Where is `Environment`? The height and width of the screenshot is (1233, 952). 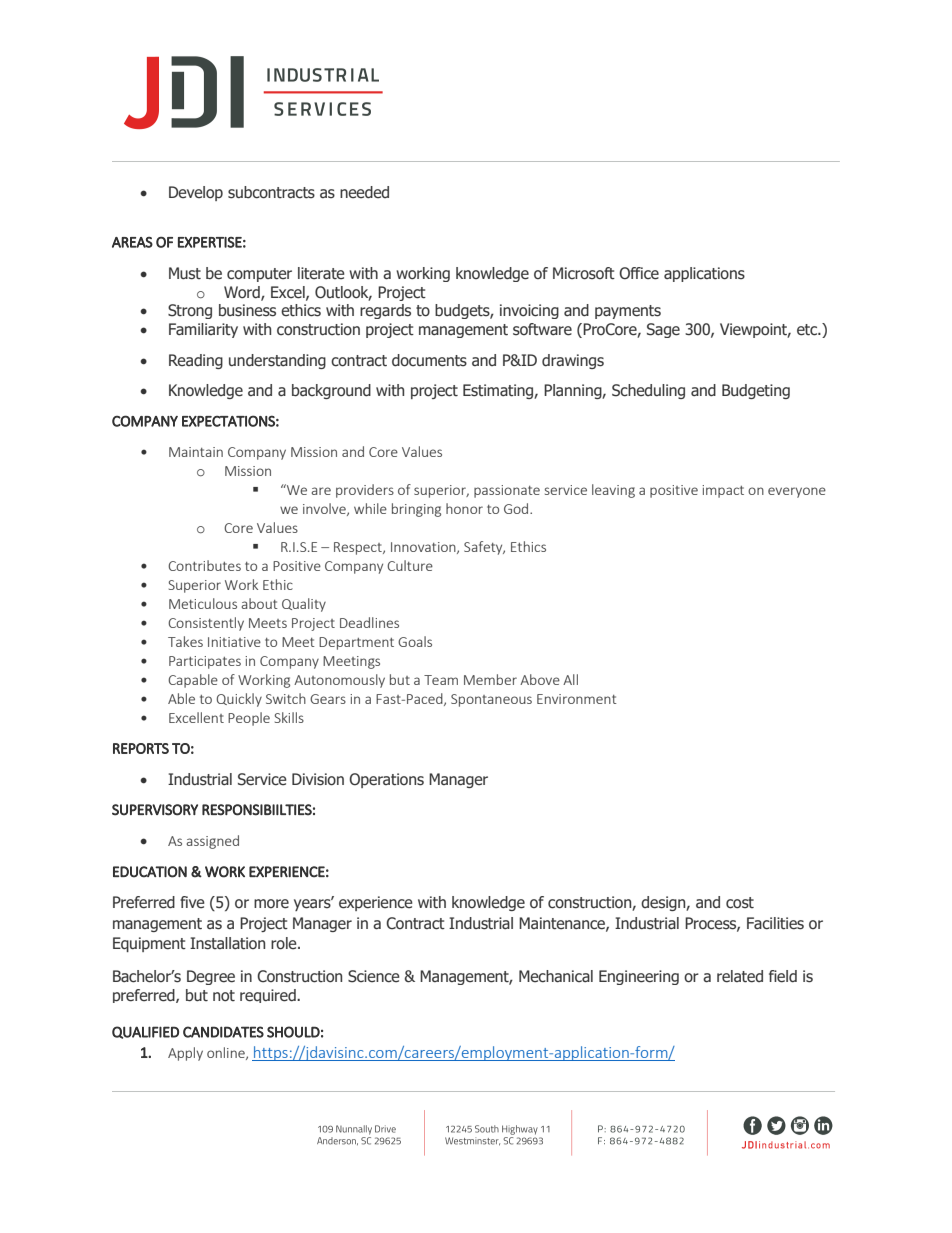 Environment is located at coordinates (577, 699).
